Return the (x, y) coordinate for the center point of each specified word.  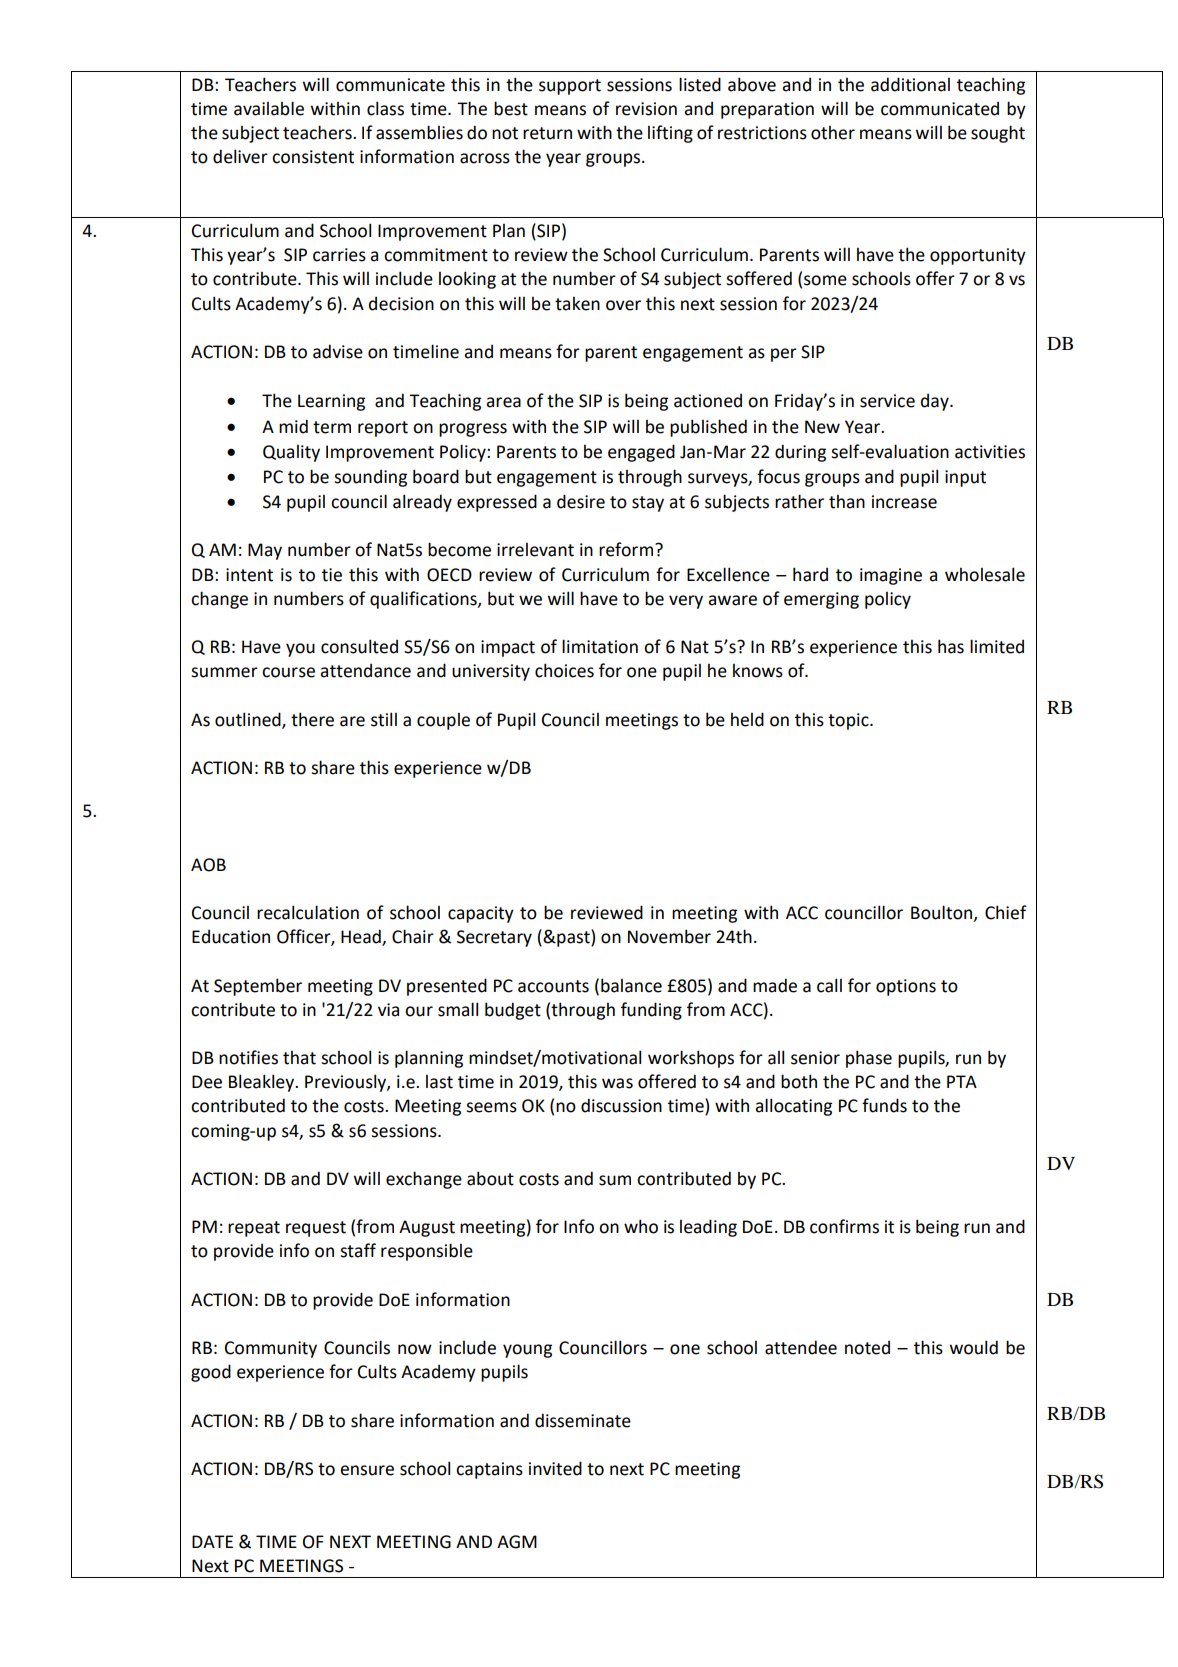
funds (884, 1105)
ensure (367, 1470)
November (669, 936)
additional (910, 84)
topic (849, 721)
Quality (291, 453)
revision (646, 109)
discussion (621, 1105)
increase (904, 502)
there (312, 719)
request (316, 1229)
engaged (641, 453)
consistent (313, 157)
